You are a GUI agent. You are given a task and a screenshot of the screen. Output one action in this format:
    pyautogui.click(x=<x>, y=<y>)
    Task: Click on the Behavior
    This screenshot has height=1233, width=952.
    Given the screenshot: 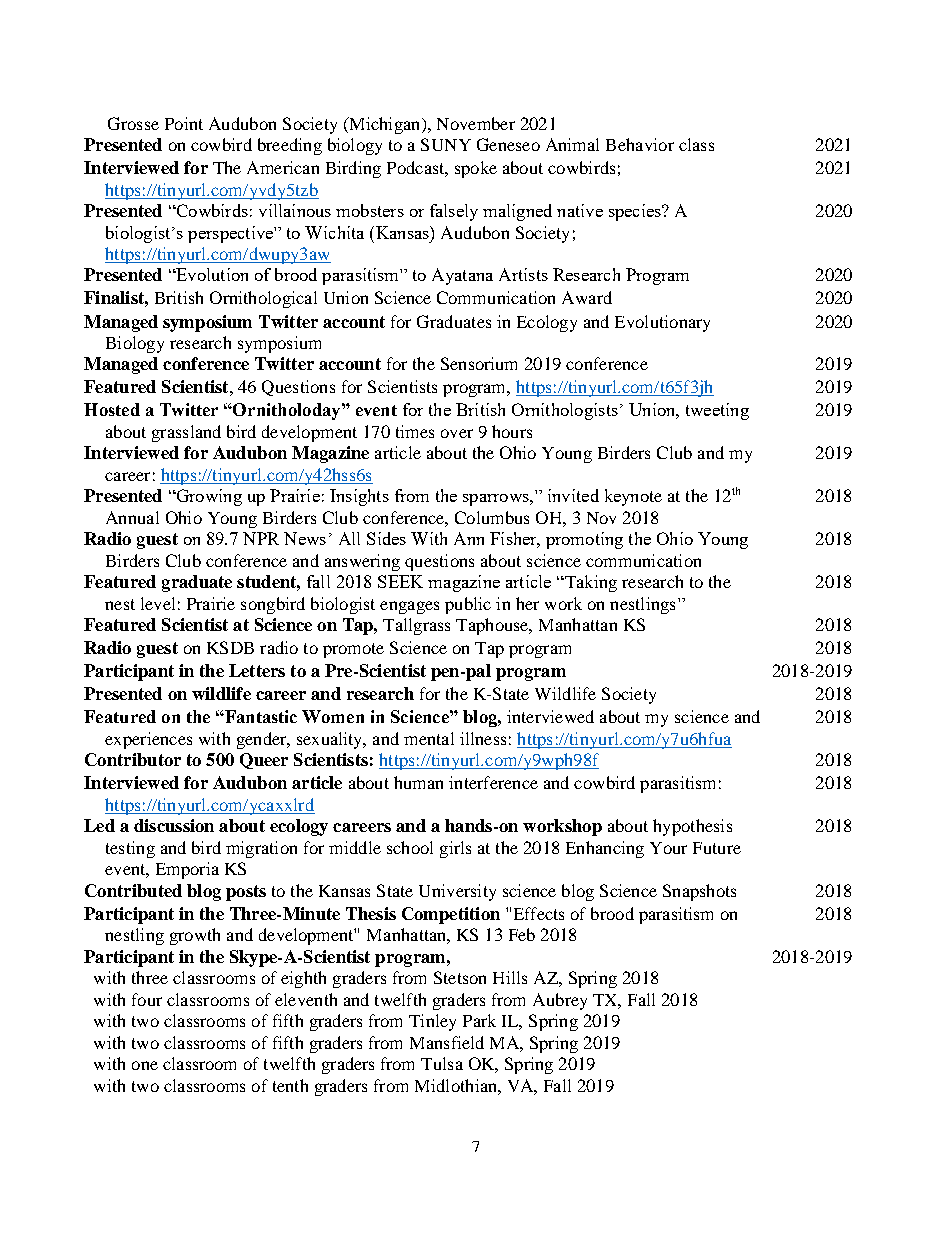 What is the action you would take?
    pyautogui.click(x=640, y=144)
